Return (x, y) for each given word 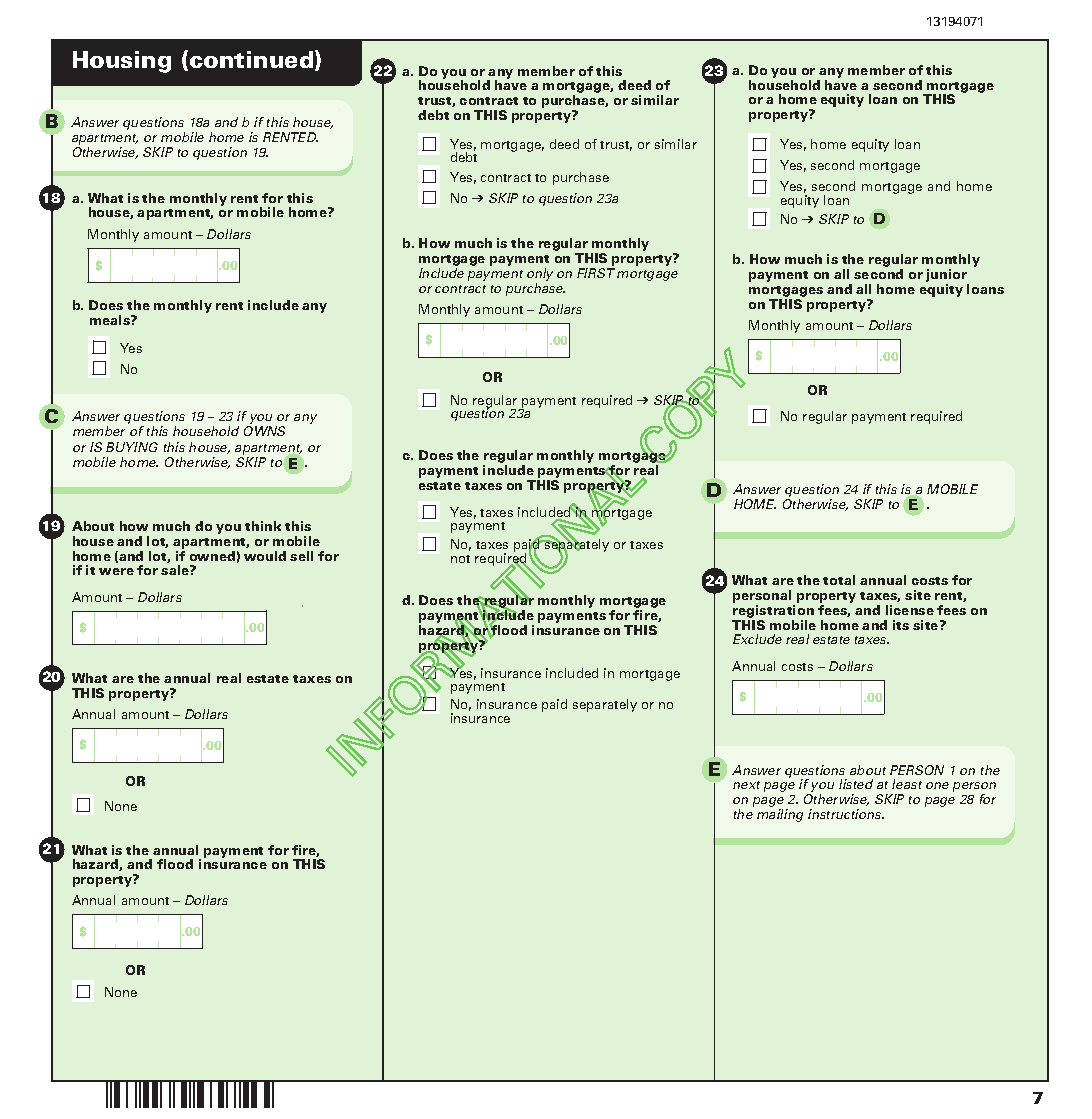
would (265, 556)
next (746, 785)
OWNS (264, 431)
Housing (122, 62)
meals (111, 320)
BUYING (132, 447)
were (116, 571)
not (460, 559)
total (839, 580)
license (910, 610)
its (901, 625)
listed (856, 784)
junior (947, 277)
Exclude (757, 639)
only (540, 274)
